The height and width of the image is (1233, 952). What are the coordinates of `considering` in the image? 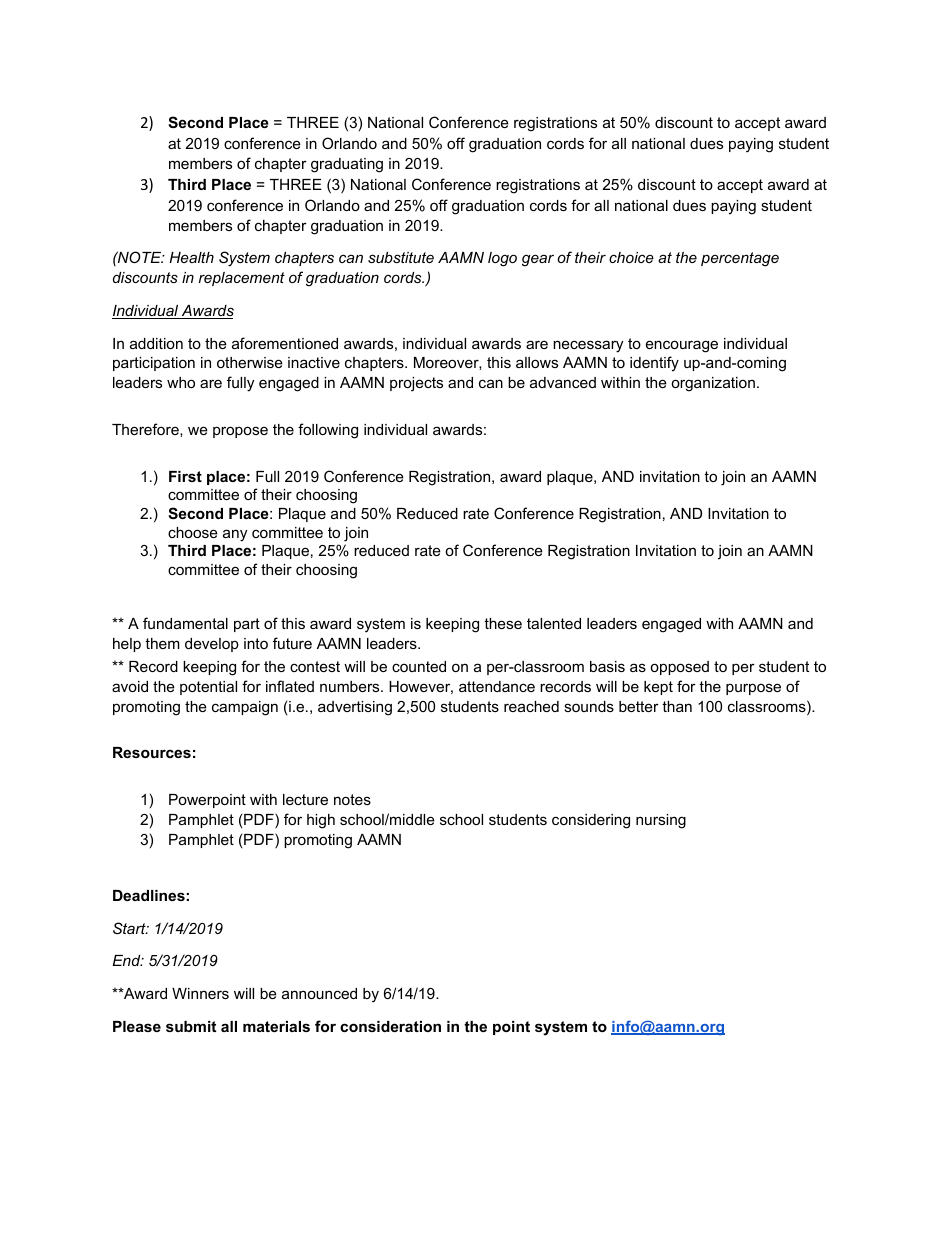 It's located at (591, 821).
